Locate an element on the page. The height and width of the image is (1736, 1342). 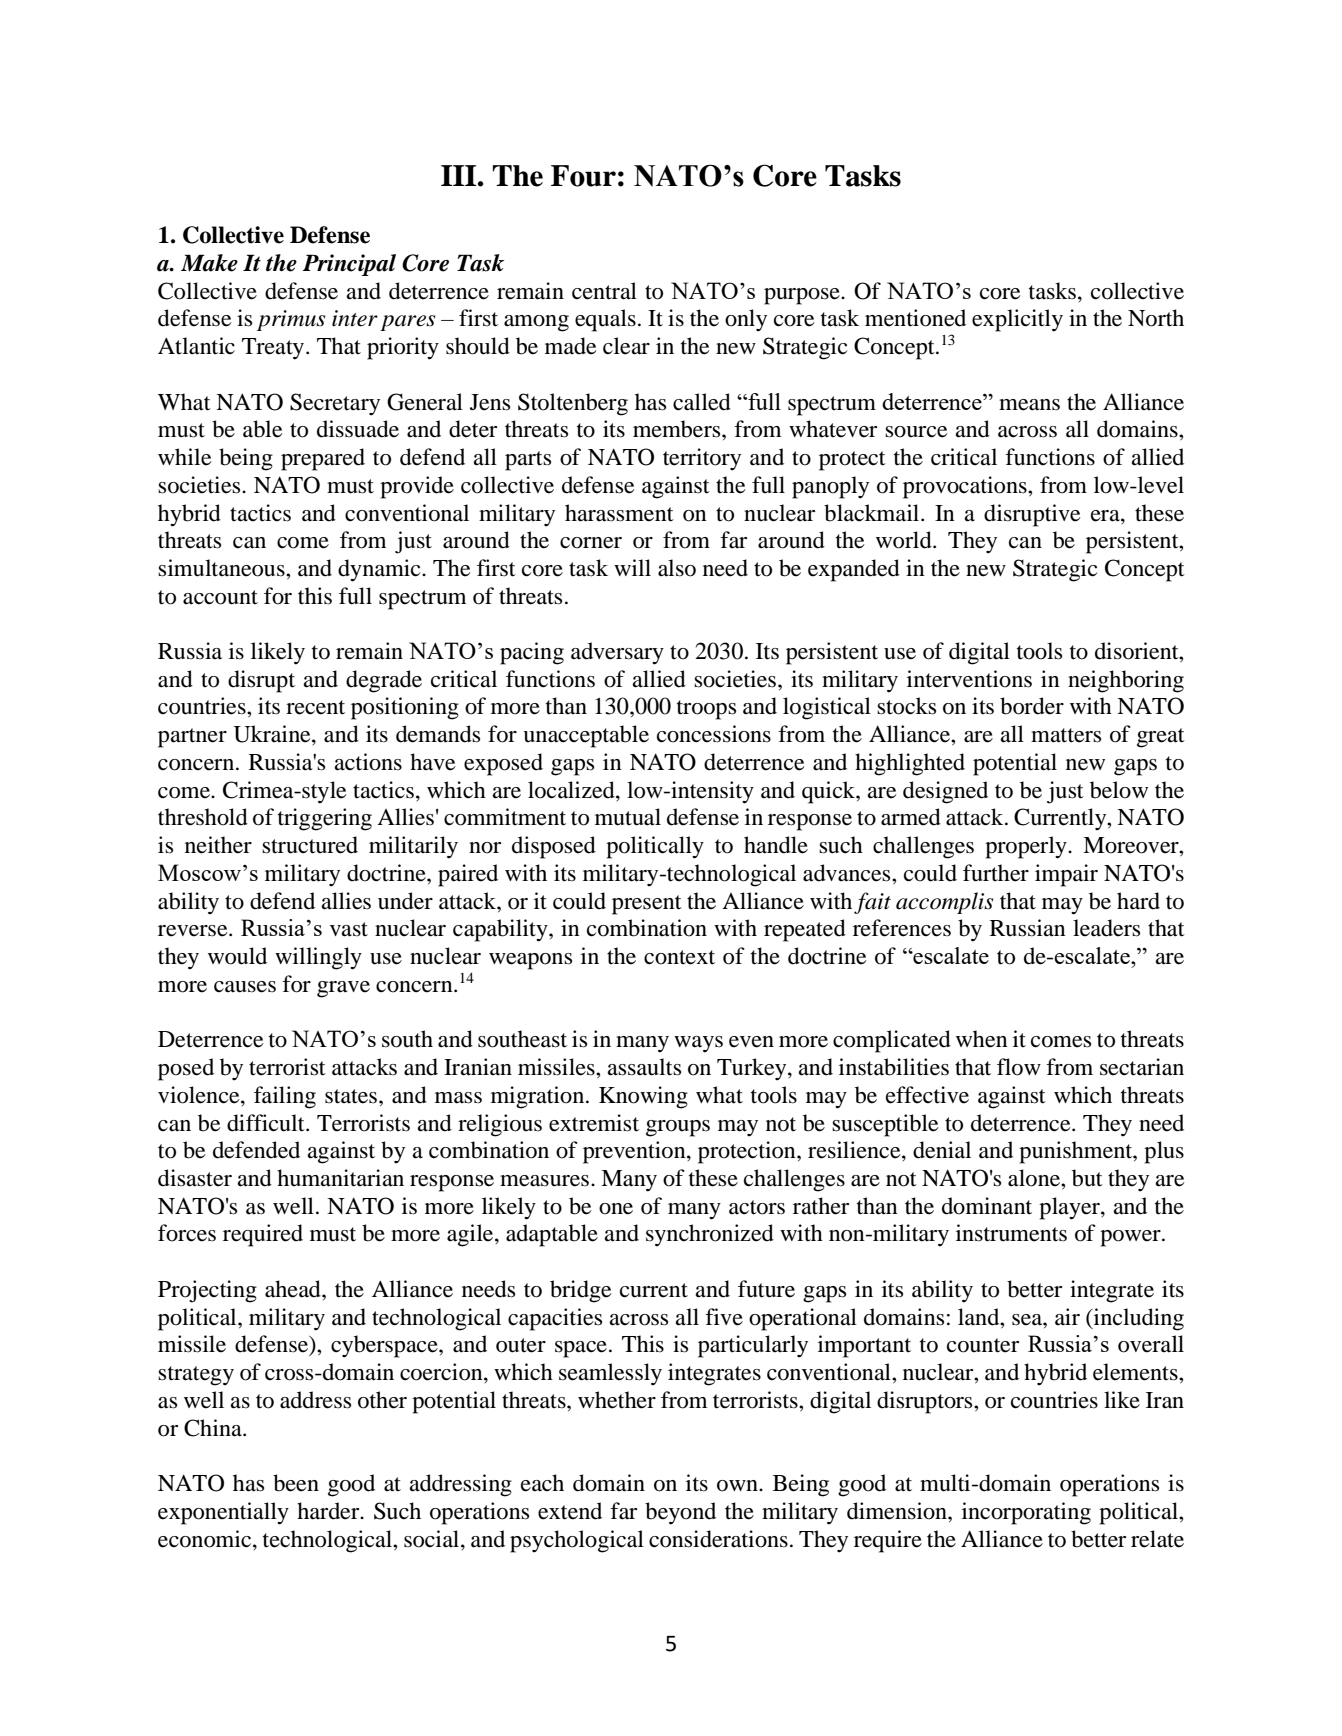
failing is located at coordinates (285, 1097).
